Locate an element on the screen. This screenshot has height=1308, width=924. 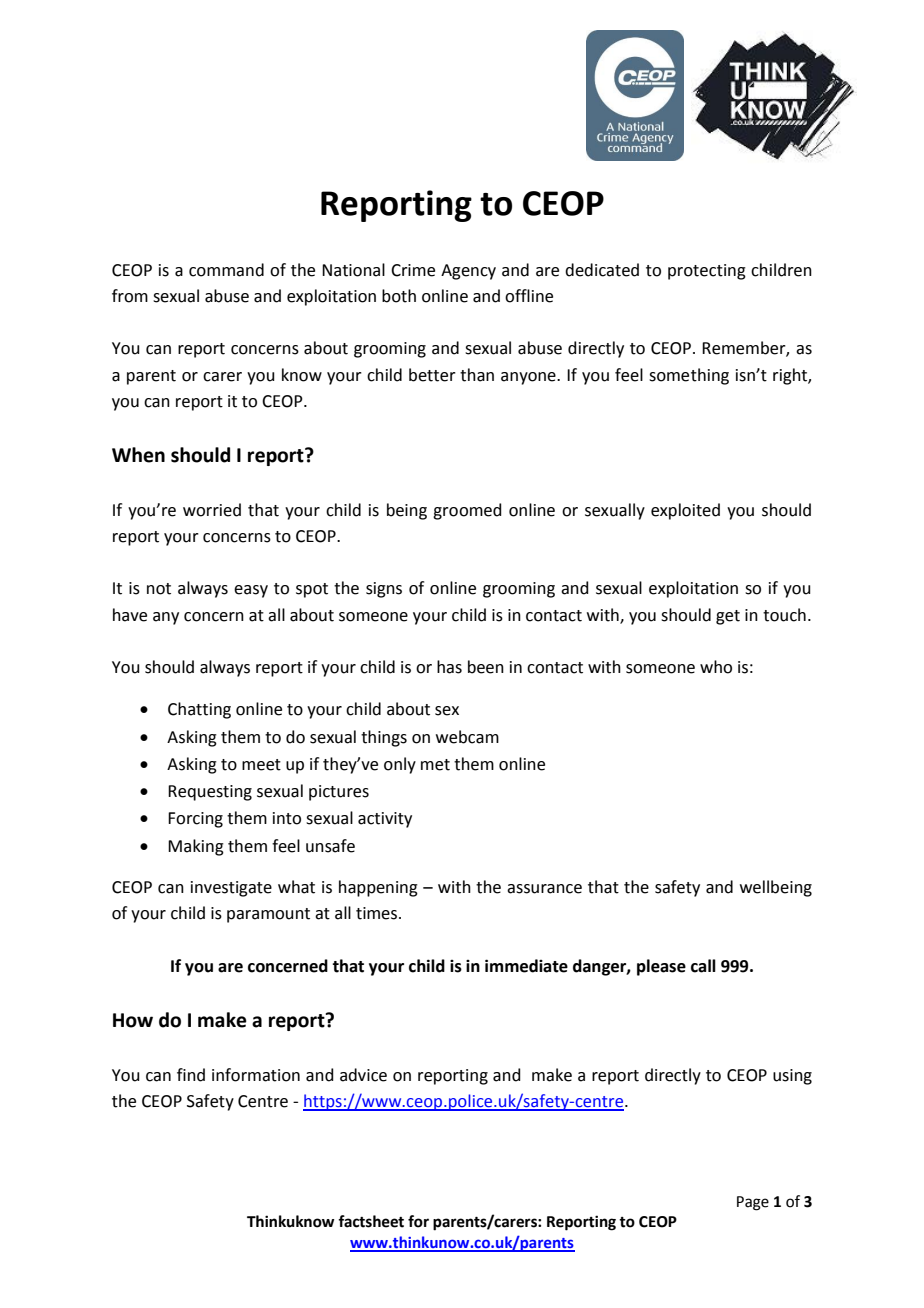
Page is located at coordinates (753, 1203).
